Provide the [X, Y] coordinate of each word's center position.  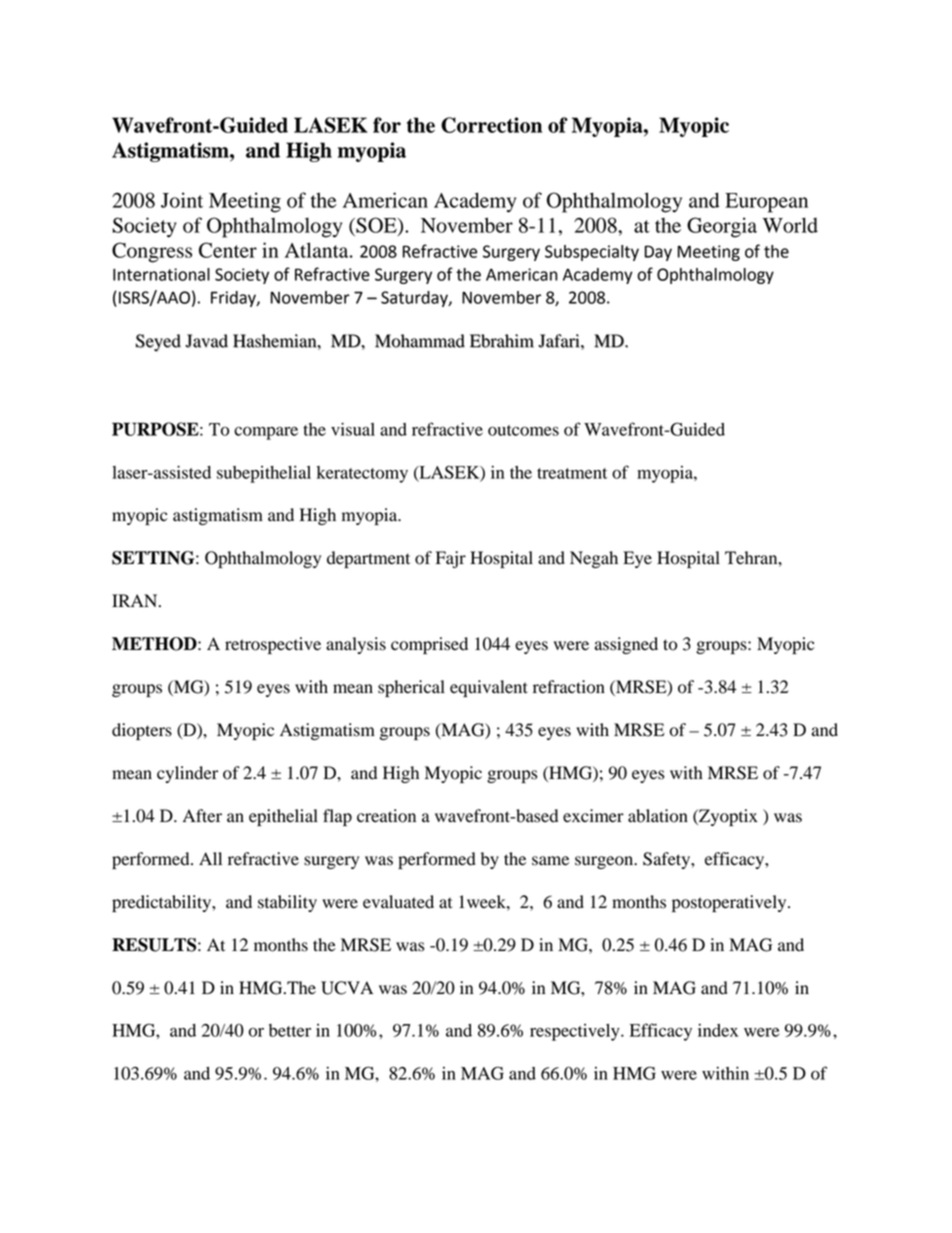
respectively [576, 1032]
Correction [491, 125]
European [766, 203]
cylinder [187, 774]
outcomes [523, 430]
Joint [182, 200]
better [290, 1030]
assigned [626, 645]
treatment [572, 473]
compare [266, 433]
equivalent [489, 688]
